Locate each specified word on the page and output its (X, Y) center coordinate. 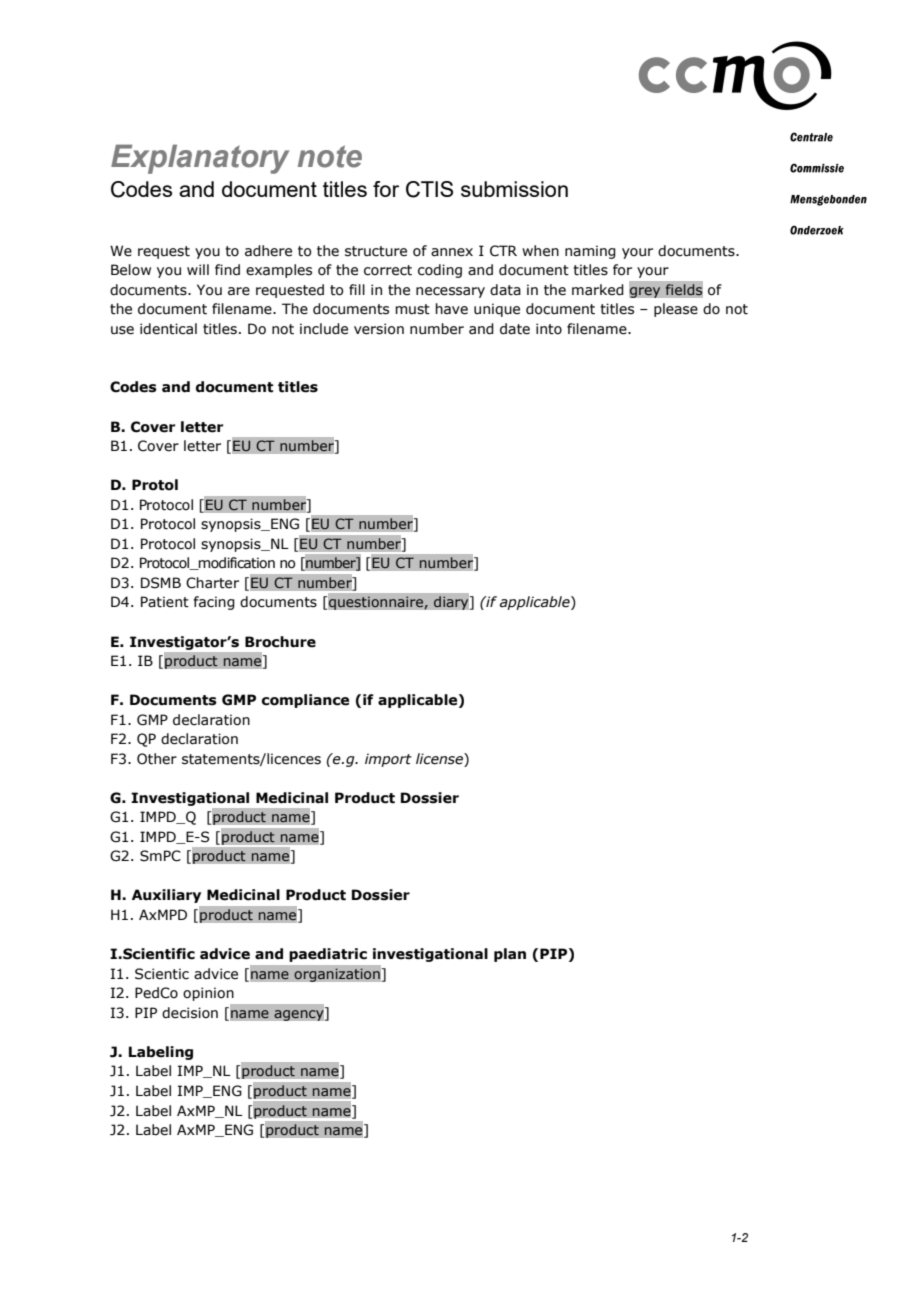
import (388, 760)
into (549, 329)
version (379, 329)
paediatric (328, 955)
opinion (208, 994)
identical (168, 329)
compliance (305, 701)
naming (590, 252)
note (330, 156)
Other (157, 759)
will (198, 269)
